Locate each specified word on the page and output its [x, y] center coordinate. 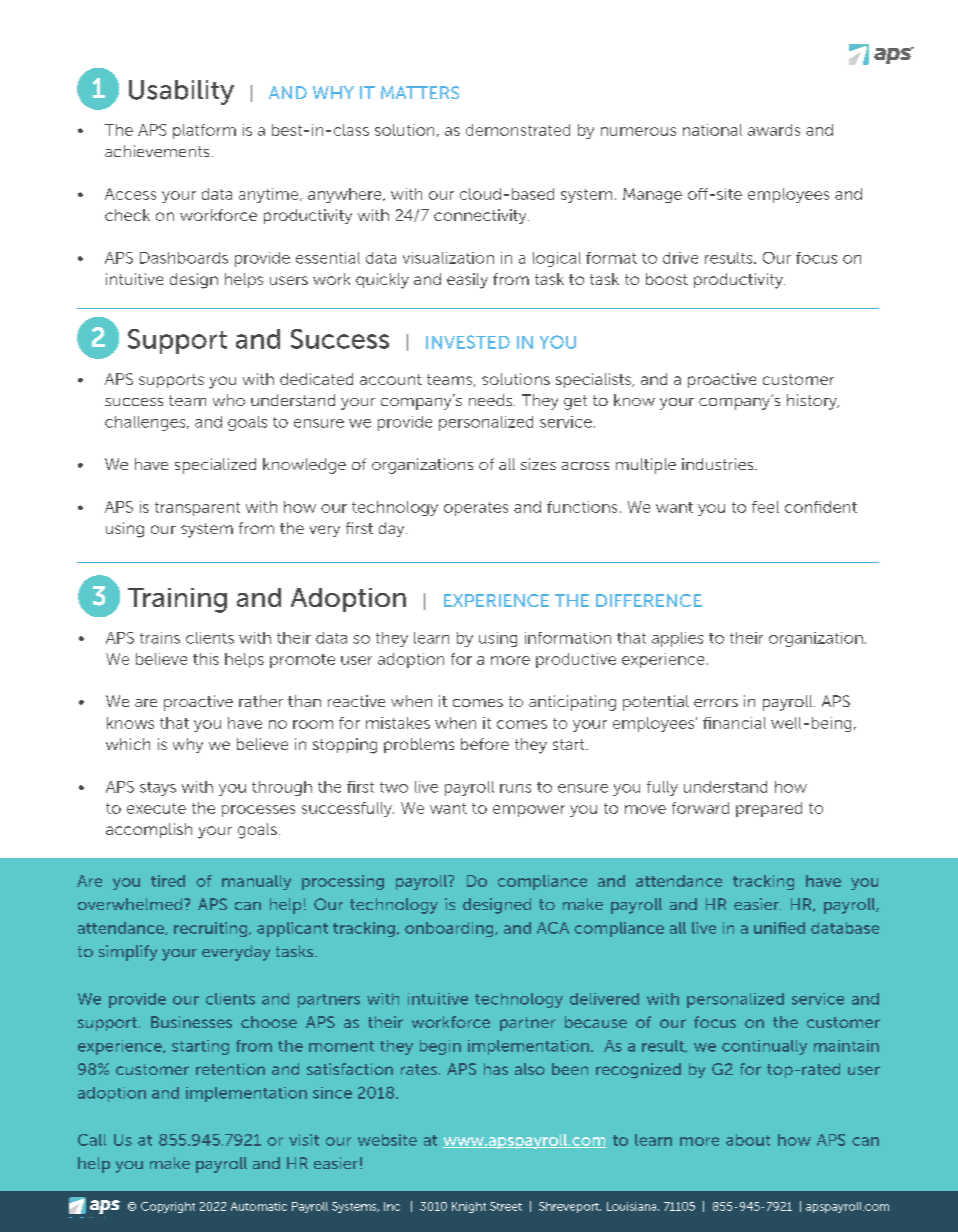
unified [779, 928]
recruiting [212, 929]
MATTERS [420, 92]
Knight [469, 1207]
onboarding [450, 929]
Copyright [168, 1207]
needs [492, 400]
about [748, 1140]
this [206, 659]
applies [677, 639]
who [229, 400]
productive [576, 660]
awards [774, 130]
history [813, 402]
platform [204, 131]
